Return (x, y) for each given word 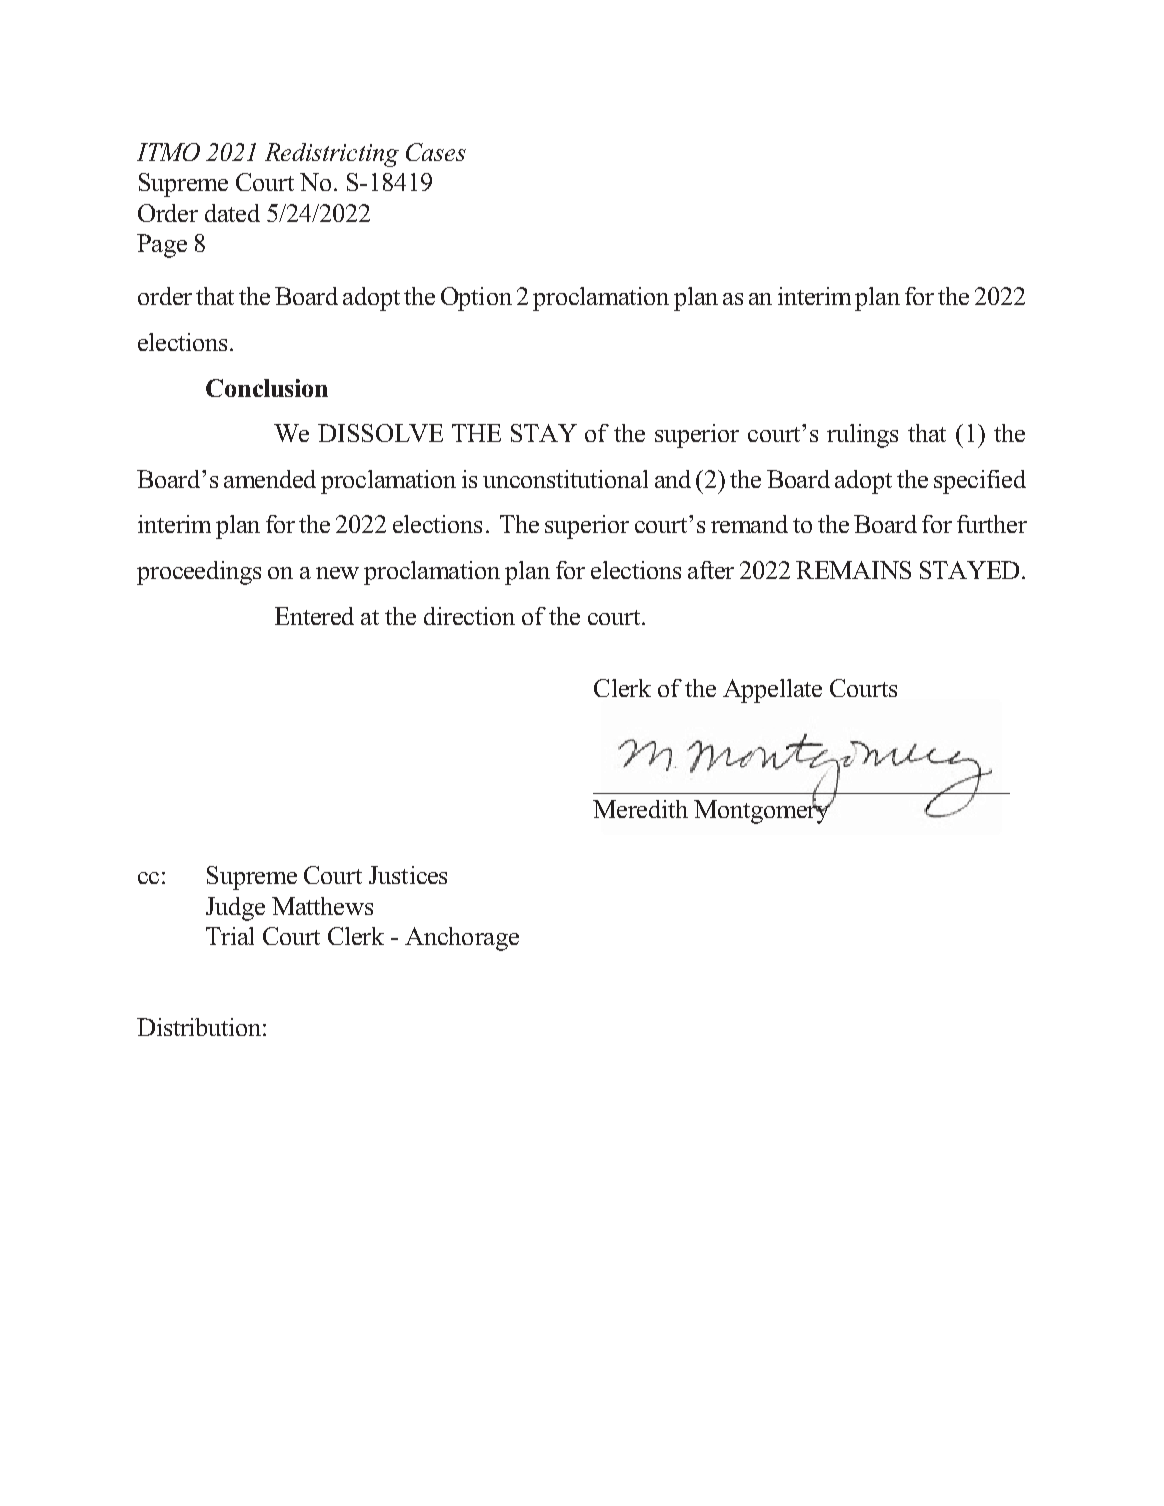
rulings (862, 436)
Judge (235, 909)
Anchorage (462, 939)
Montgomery (763, 811)
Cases (436, 152)
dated (232, 213)
